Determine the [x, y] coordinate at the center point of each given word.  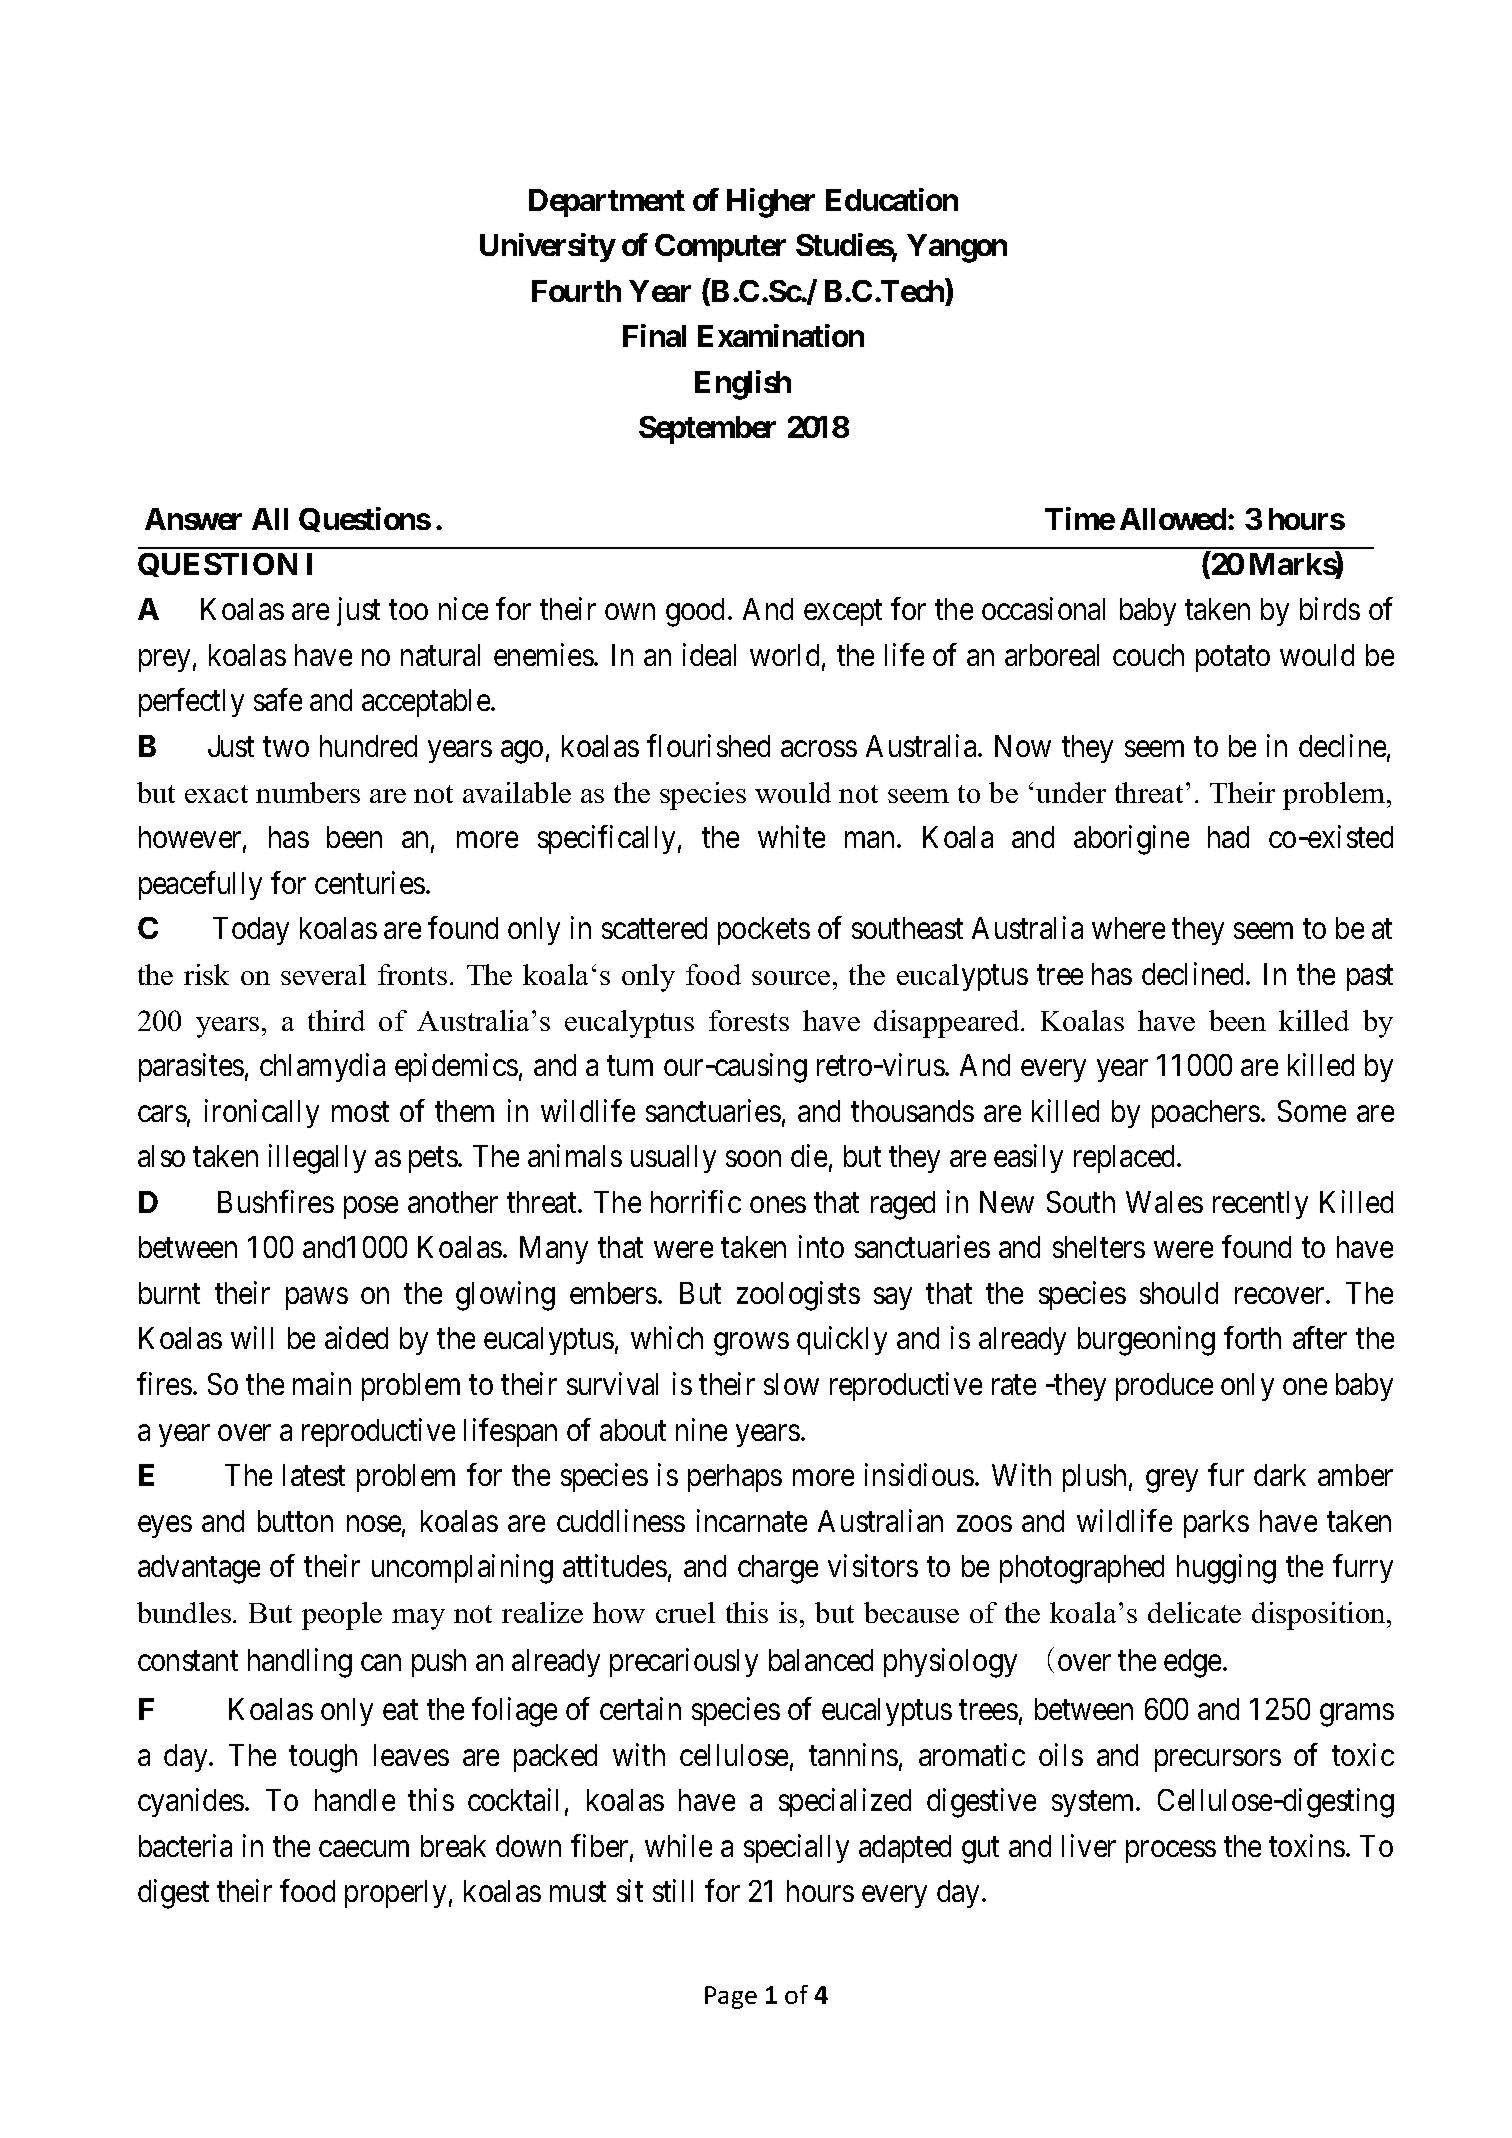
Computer [720, 248]
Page [731, 1997]
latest [314, 1475]
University [547, 247]
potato [1233, 659]
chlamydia [322, 1067]
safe [278, 700]
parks [1216, 1524]
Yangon [957, 248]
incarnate [752, 1520]
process [1171, 1852]
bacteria [185, 1845]
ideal [709, 654]
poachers [1206, 1114]
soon [753, 1159]
